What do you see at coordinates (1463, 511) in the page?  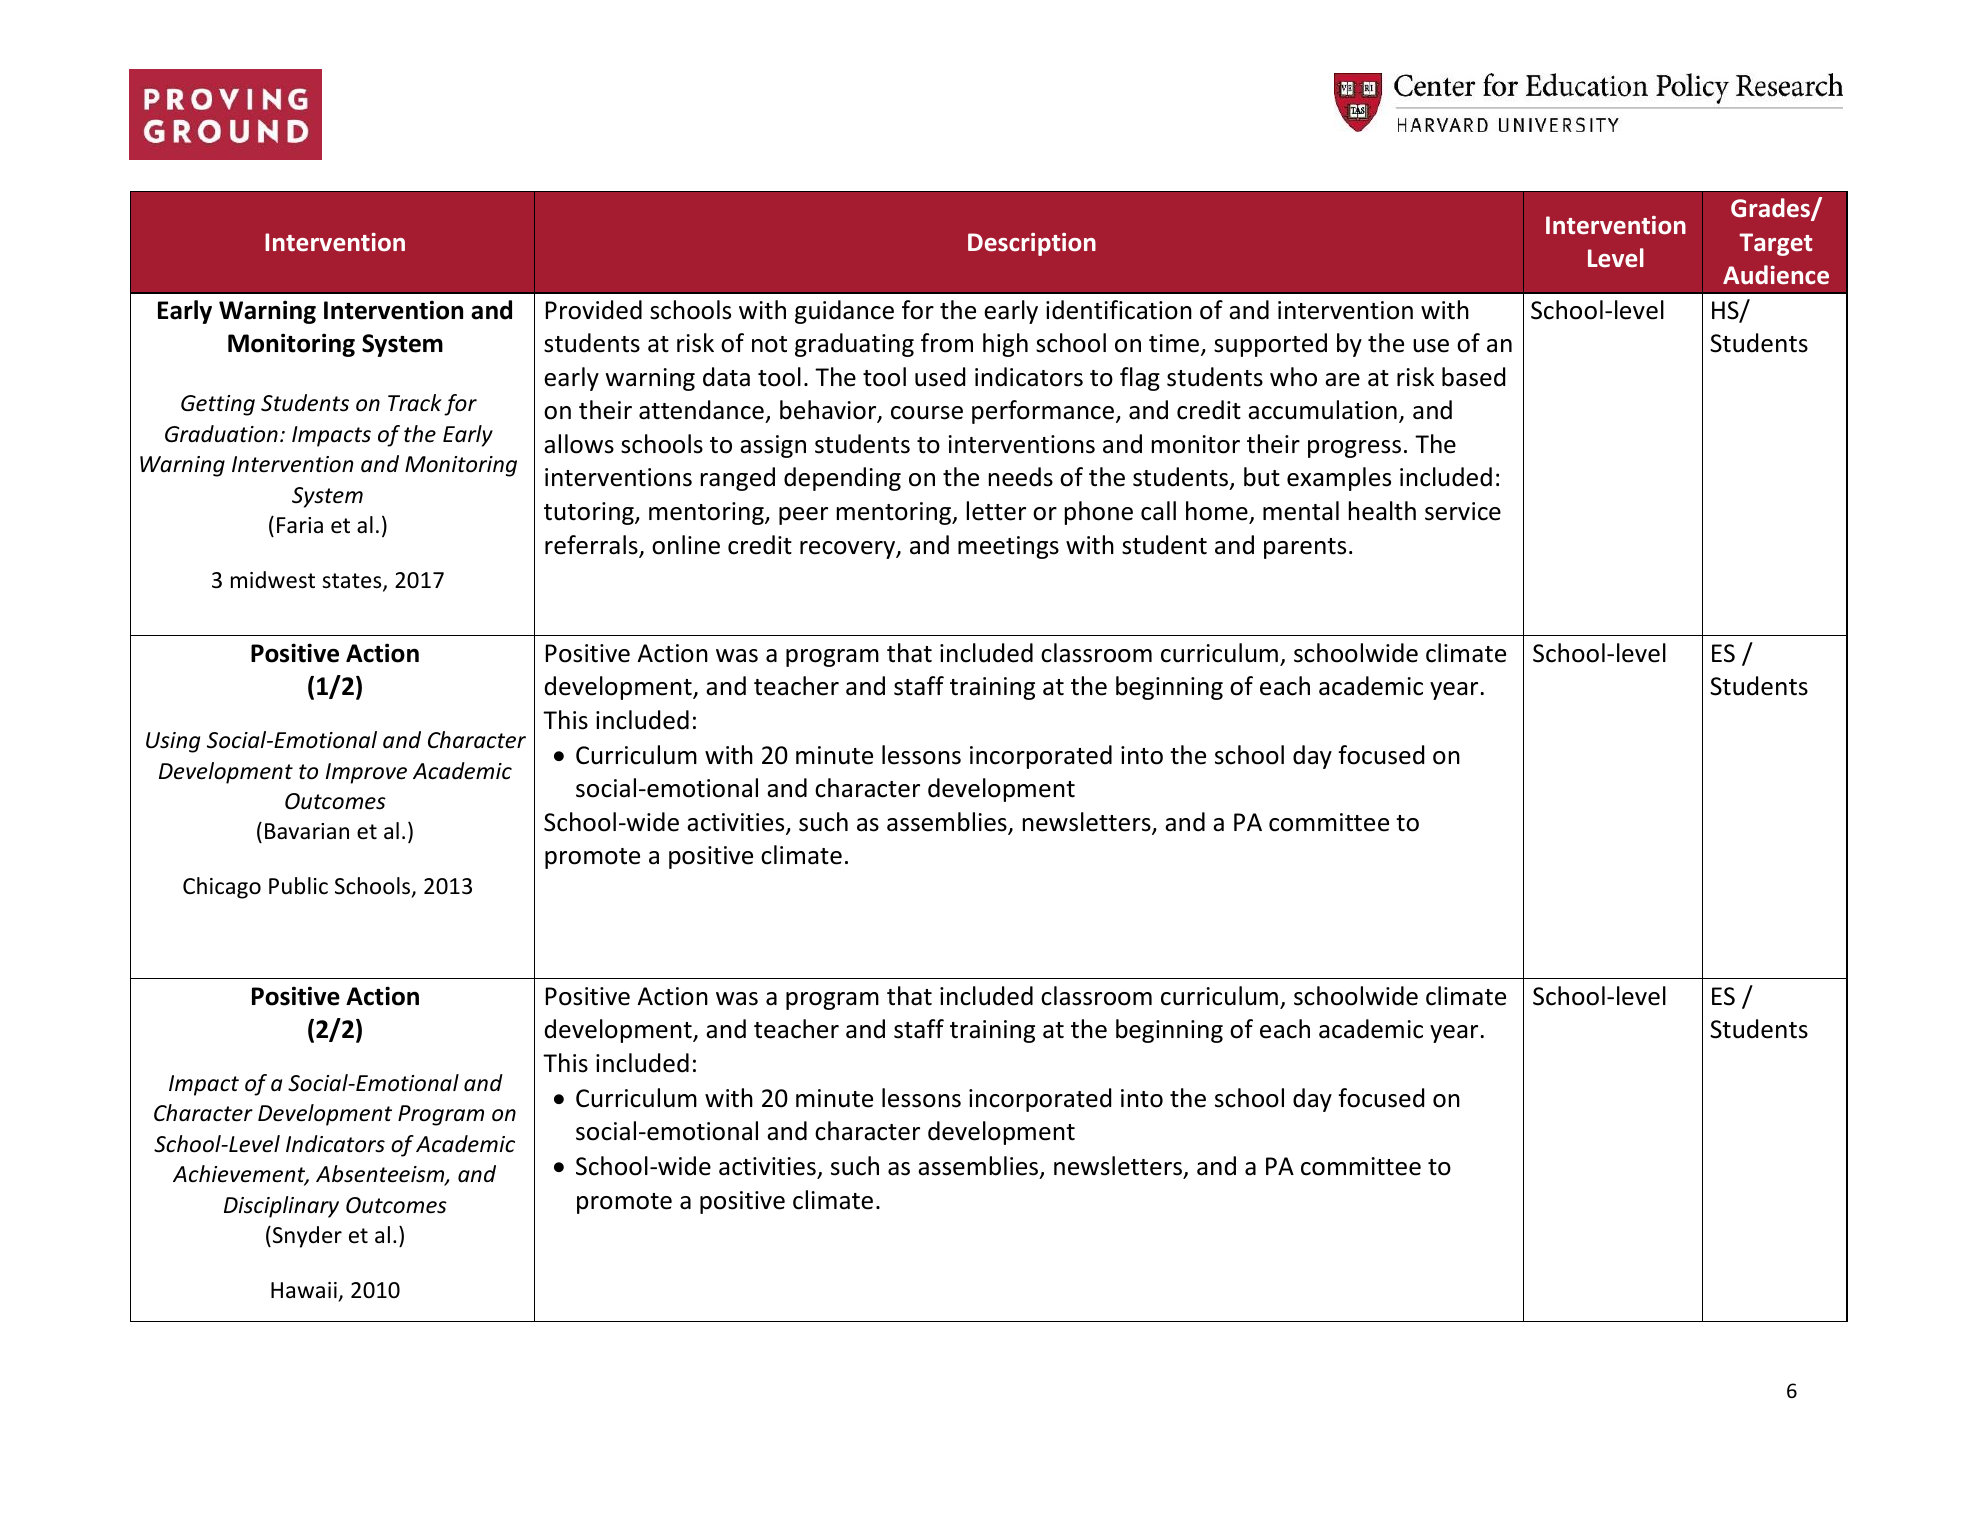 I see `service` at bounding box center [1463, 511].
